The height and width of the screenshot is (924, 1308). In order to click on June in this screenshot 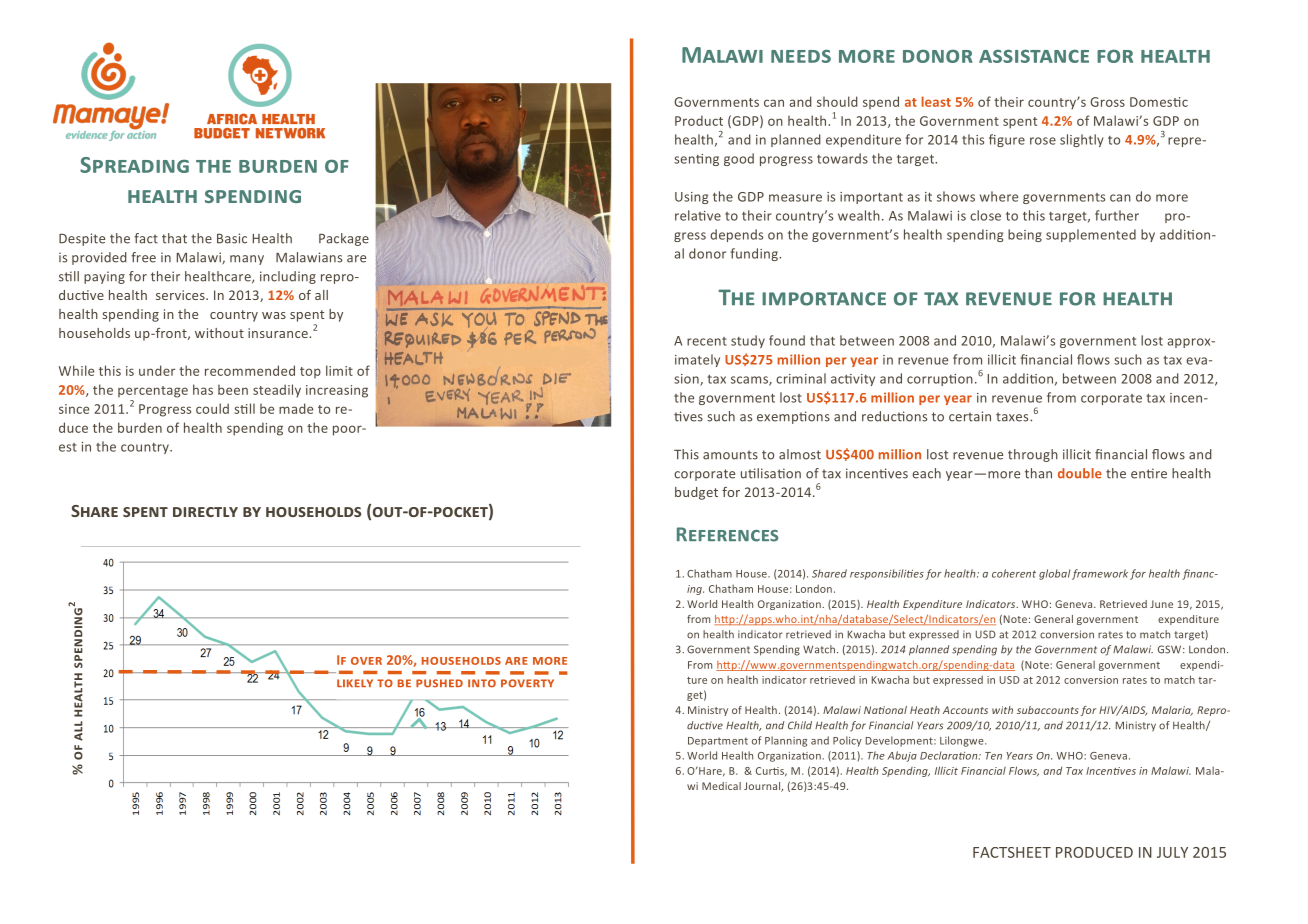, I will do `click(1161, 604)`.
